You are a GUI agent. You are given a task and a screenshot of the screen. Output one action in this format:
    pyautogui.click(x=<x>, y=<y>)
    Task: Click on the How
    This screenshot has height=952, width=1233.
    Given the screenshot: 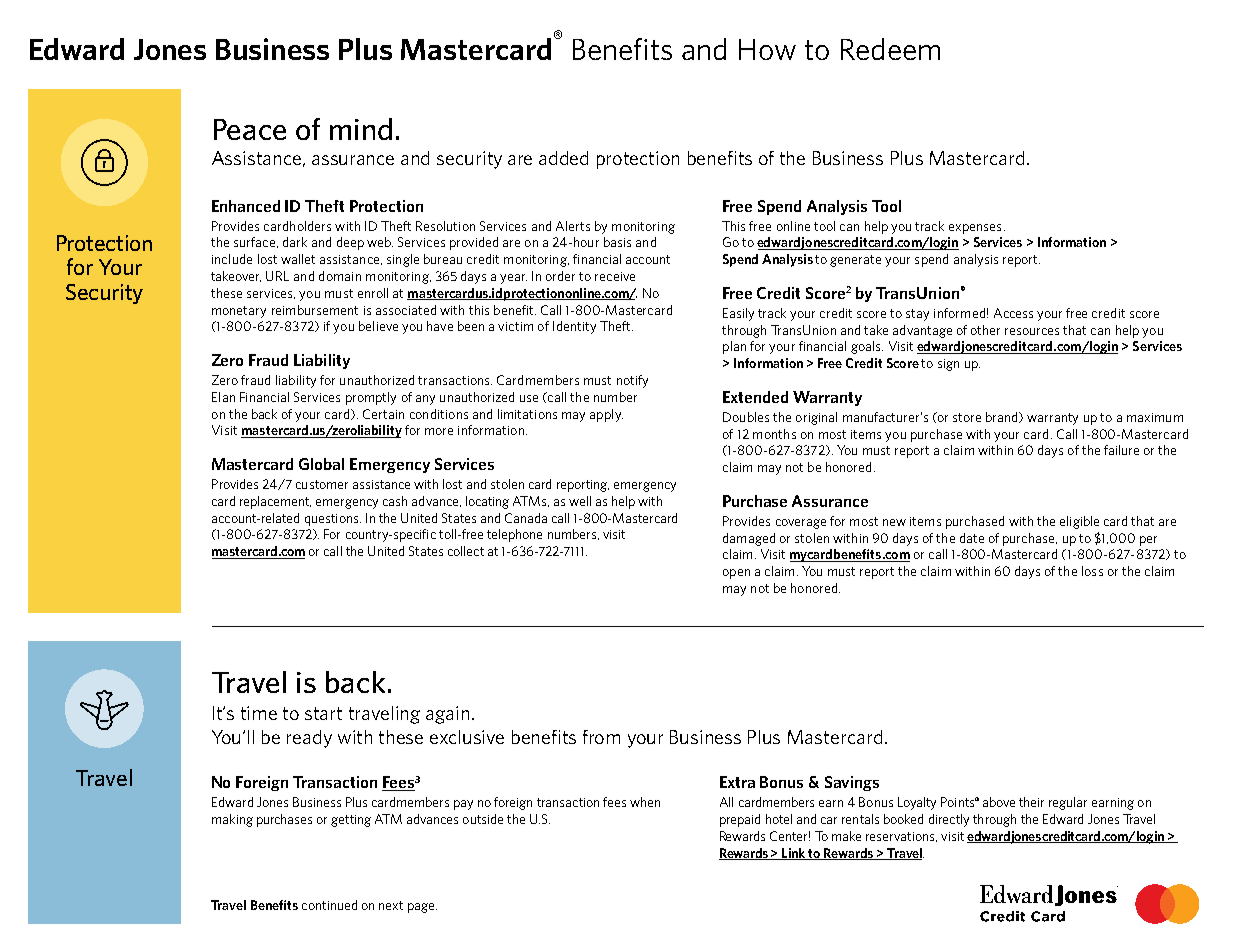 What is the action you would take?
    pyautogui.click(x=767, y=49)
